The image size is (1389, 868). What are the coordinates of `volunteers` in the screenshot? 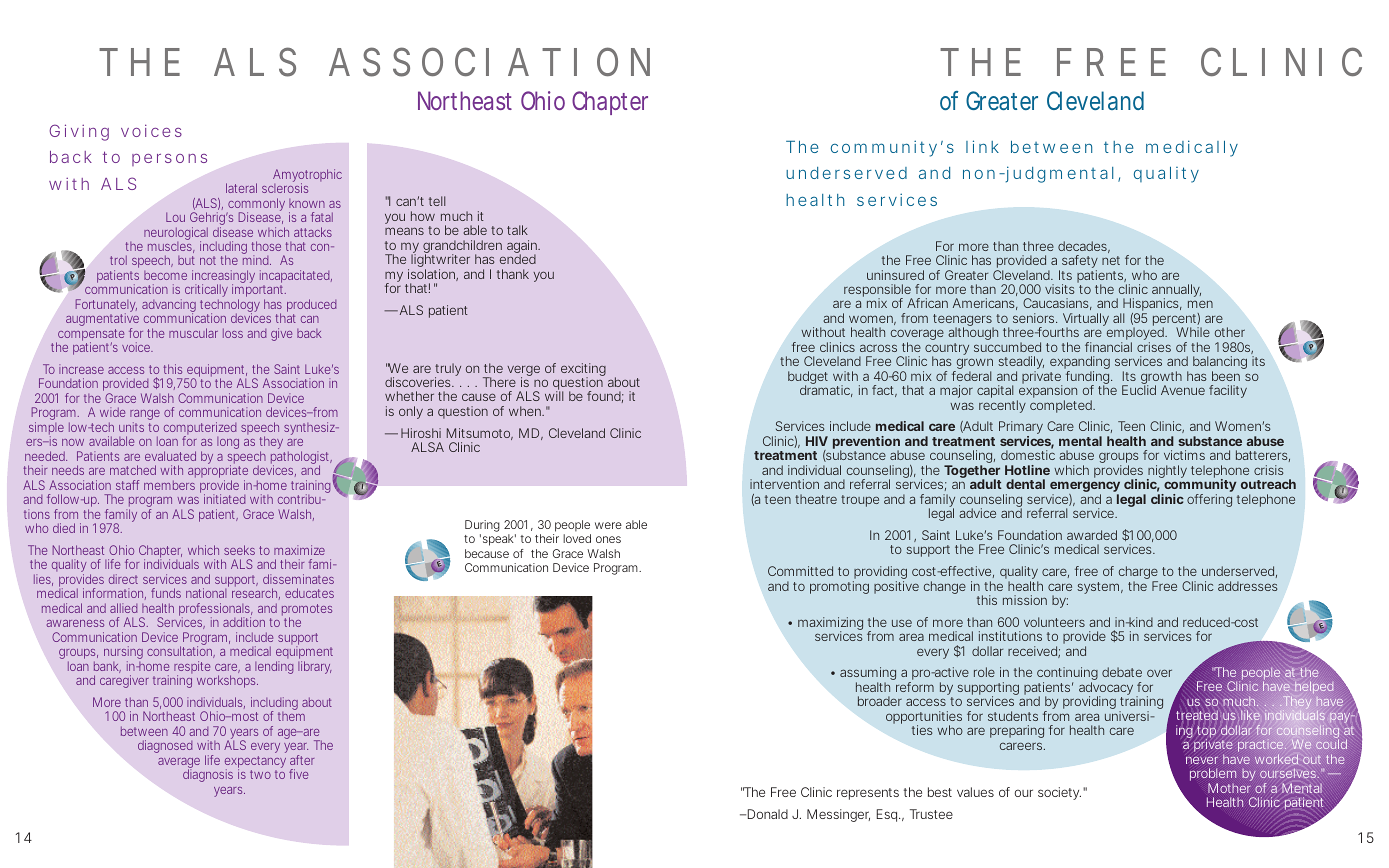 It's located at (1054, 622).
